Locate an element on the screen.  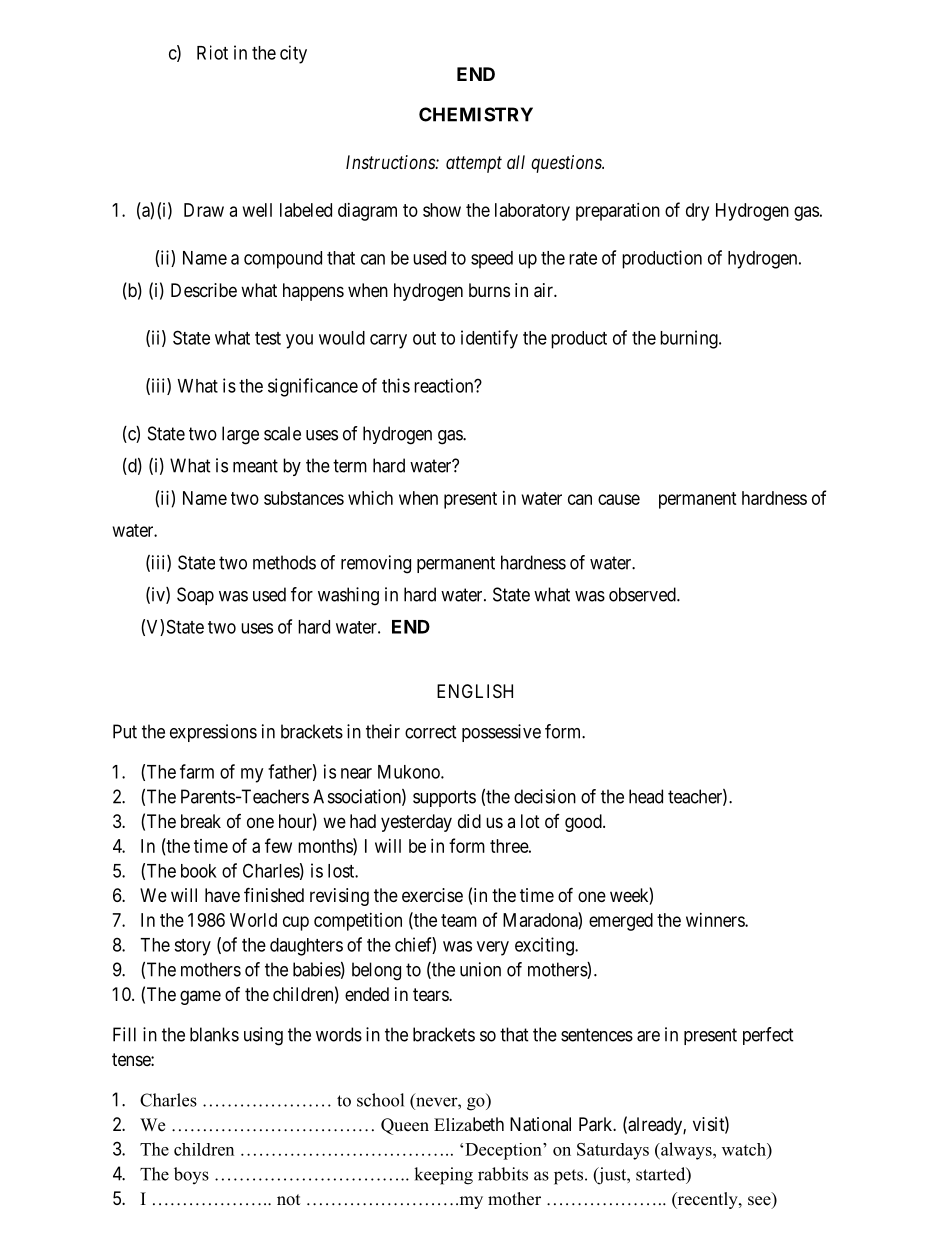
CHEMISTRY is located at coordinates (476, 114).
